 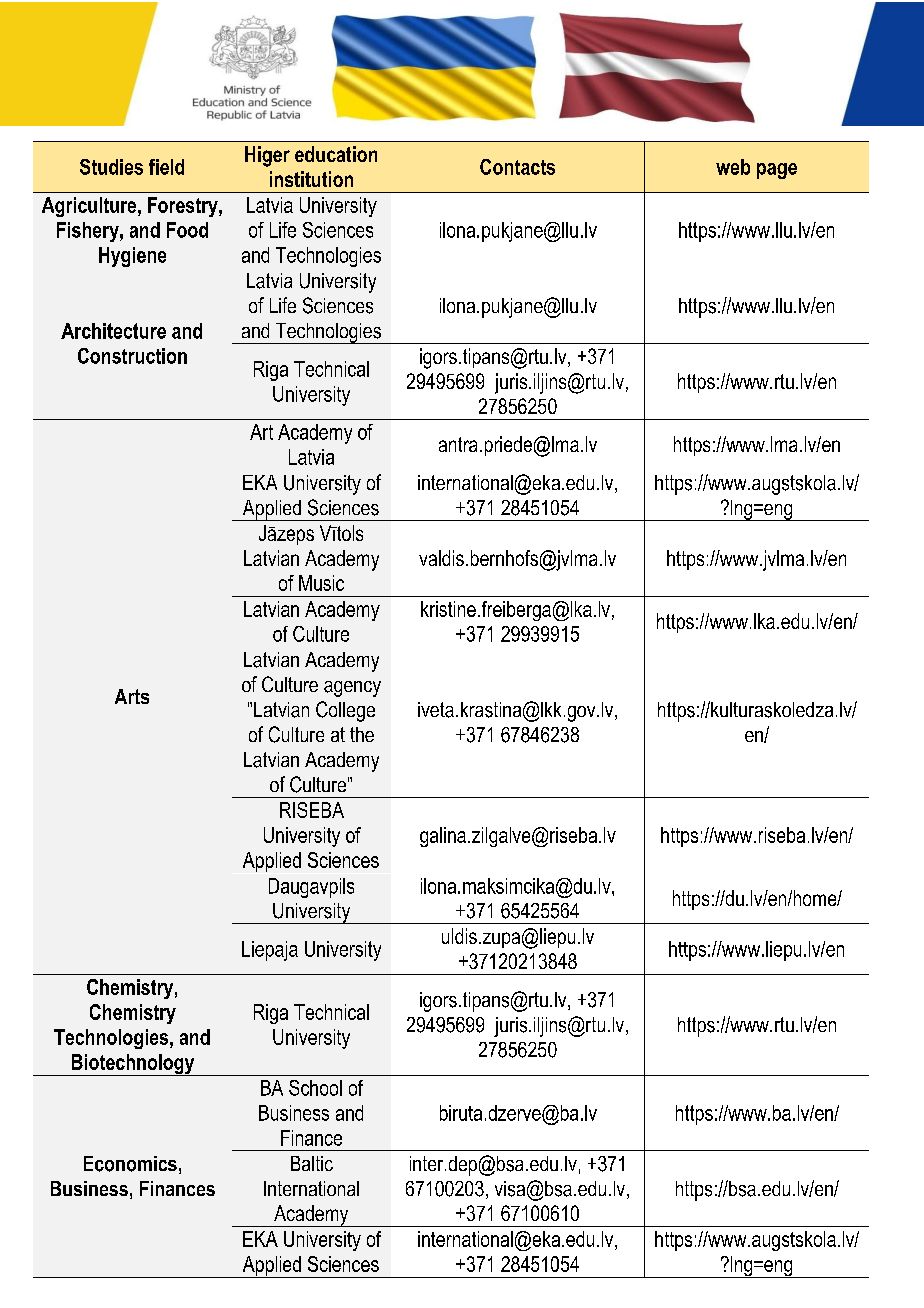 I want to click on Economics, so click(x=130, y=1164).
